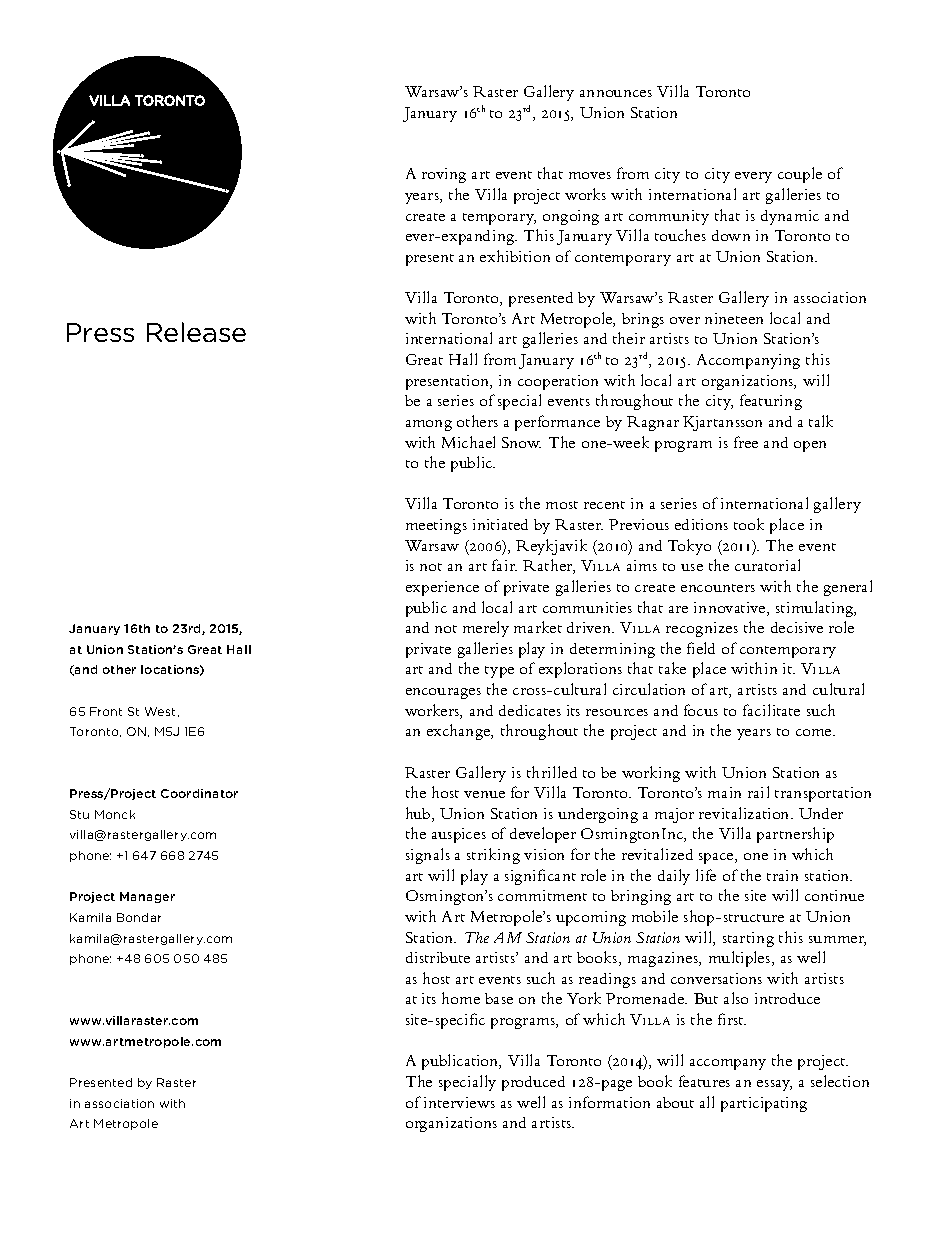 The height and width of the document is (1240, 952). I want to click on essay, so click(774, 1085).
